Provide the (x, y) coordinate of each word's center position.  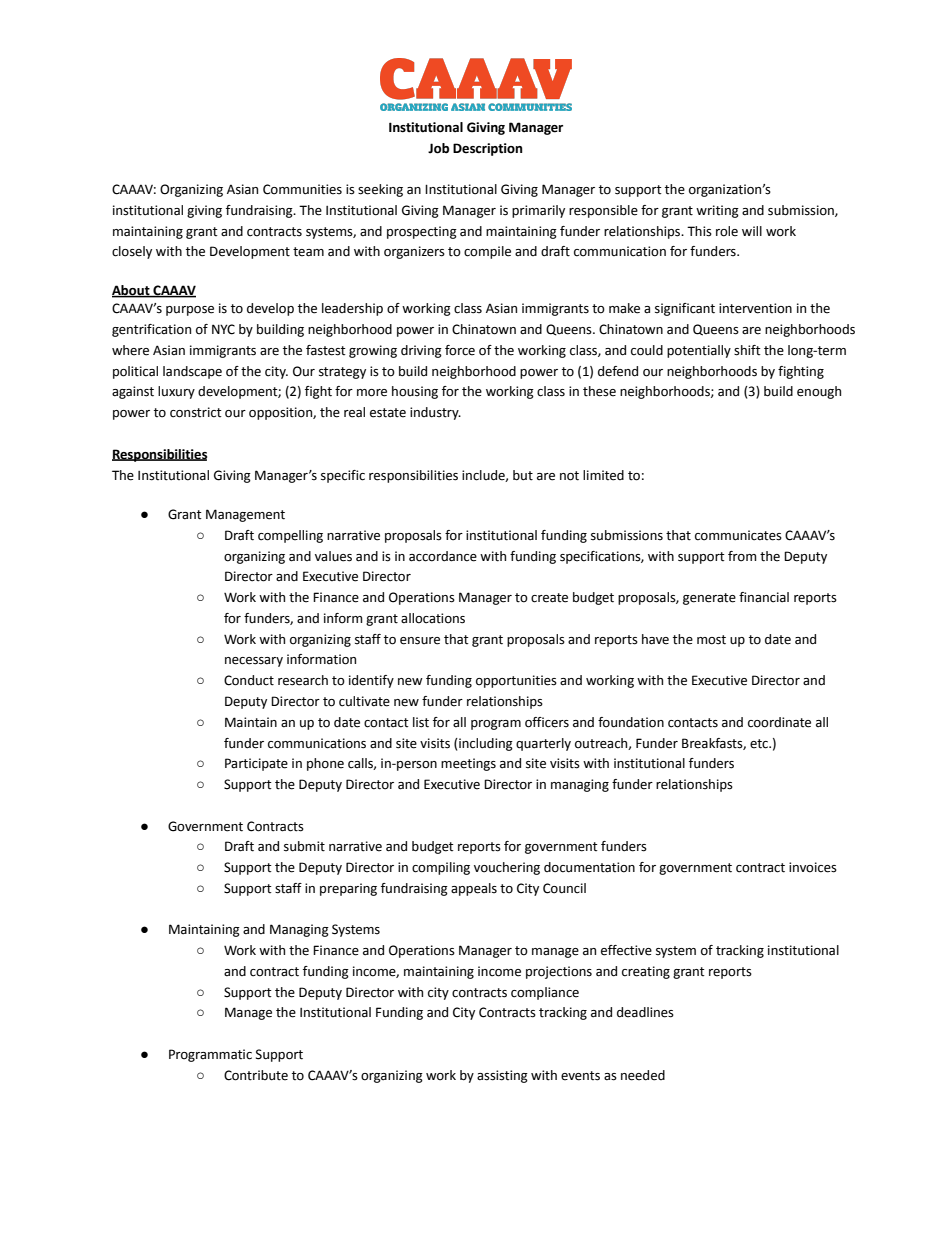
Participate (256, 764)
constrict (196, 412)
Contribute (256, 1075)
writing (717, 211)
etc (760, 744)
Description (487, 149)
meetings (468, 764)
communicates (738, 535)
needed (643, 1075)
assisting (502, 1076)
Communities (302, 189)
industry (435, 413)
